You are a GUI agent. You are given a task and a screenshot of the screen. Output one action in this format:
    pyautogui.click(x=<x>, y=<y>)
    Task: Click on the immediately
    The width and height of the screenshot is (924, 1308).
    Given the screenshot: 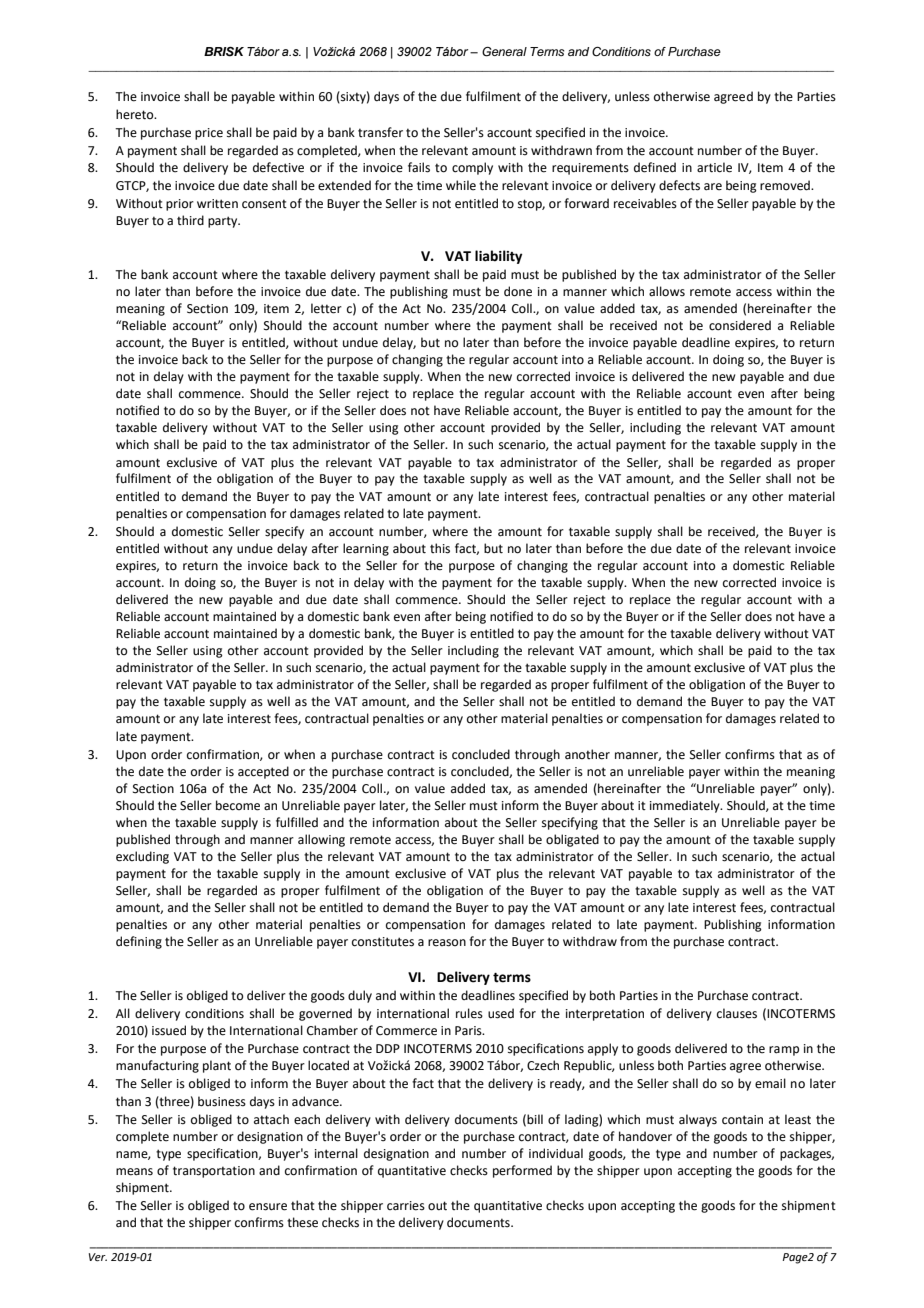 What is the action you would take?
    pyautogui.click(x=686, y=806)
